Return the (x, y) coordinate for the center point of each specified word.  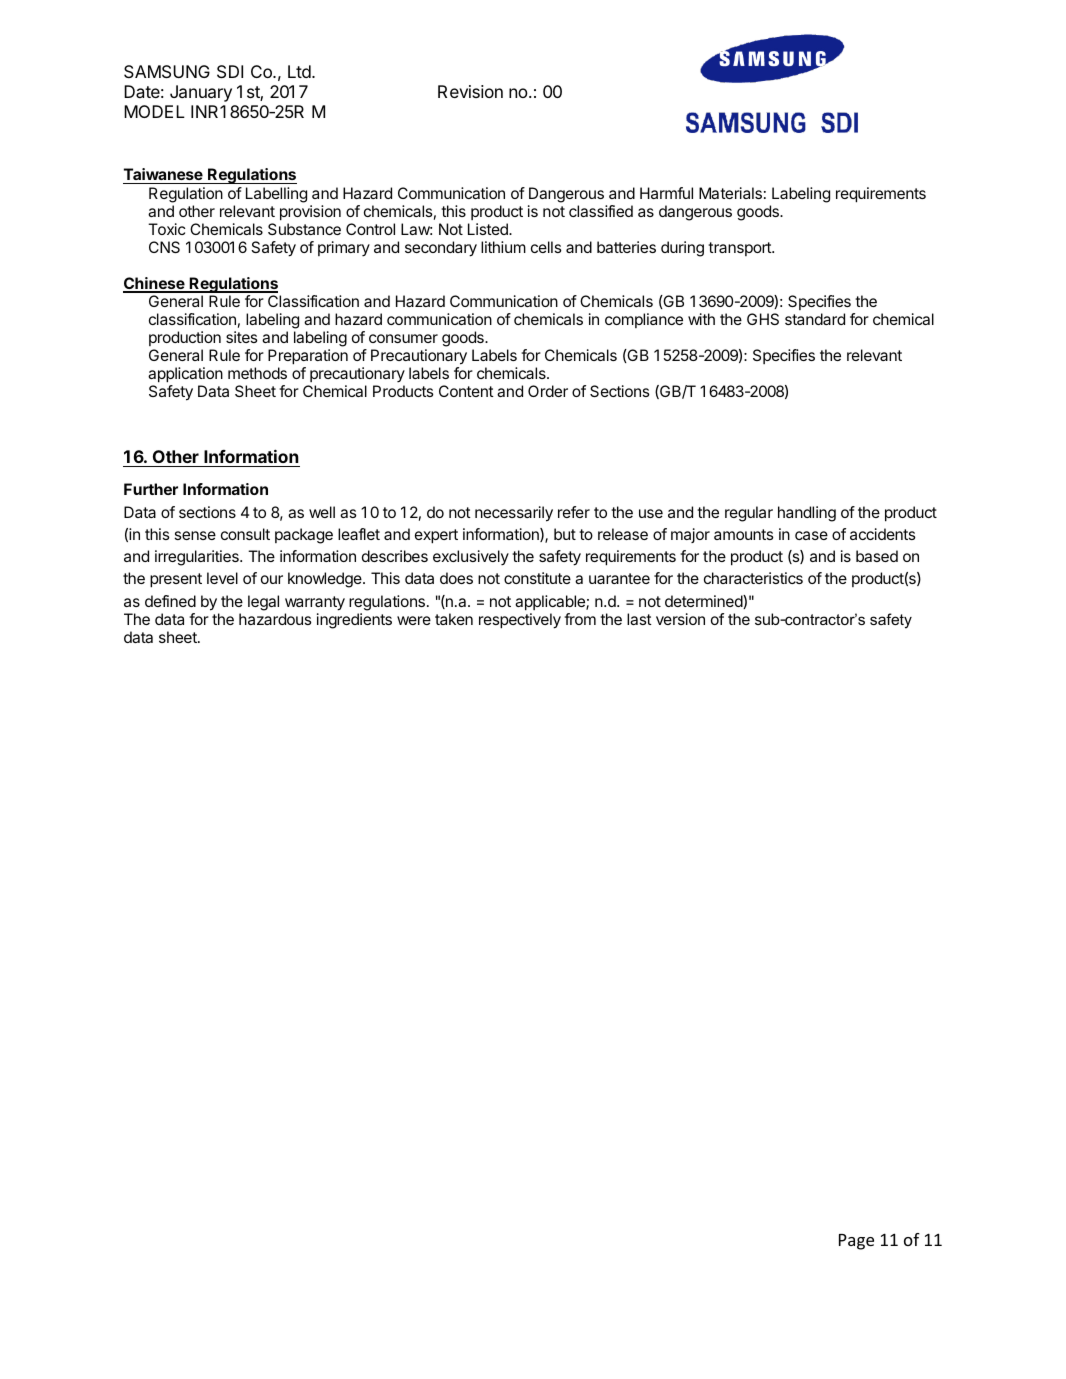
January (201, 93)
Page (856, 1242)
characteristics (753, 578)
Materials (730, 193)
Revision (470, 91)
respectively (520, 621)
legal (263, 603)
